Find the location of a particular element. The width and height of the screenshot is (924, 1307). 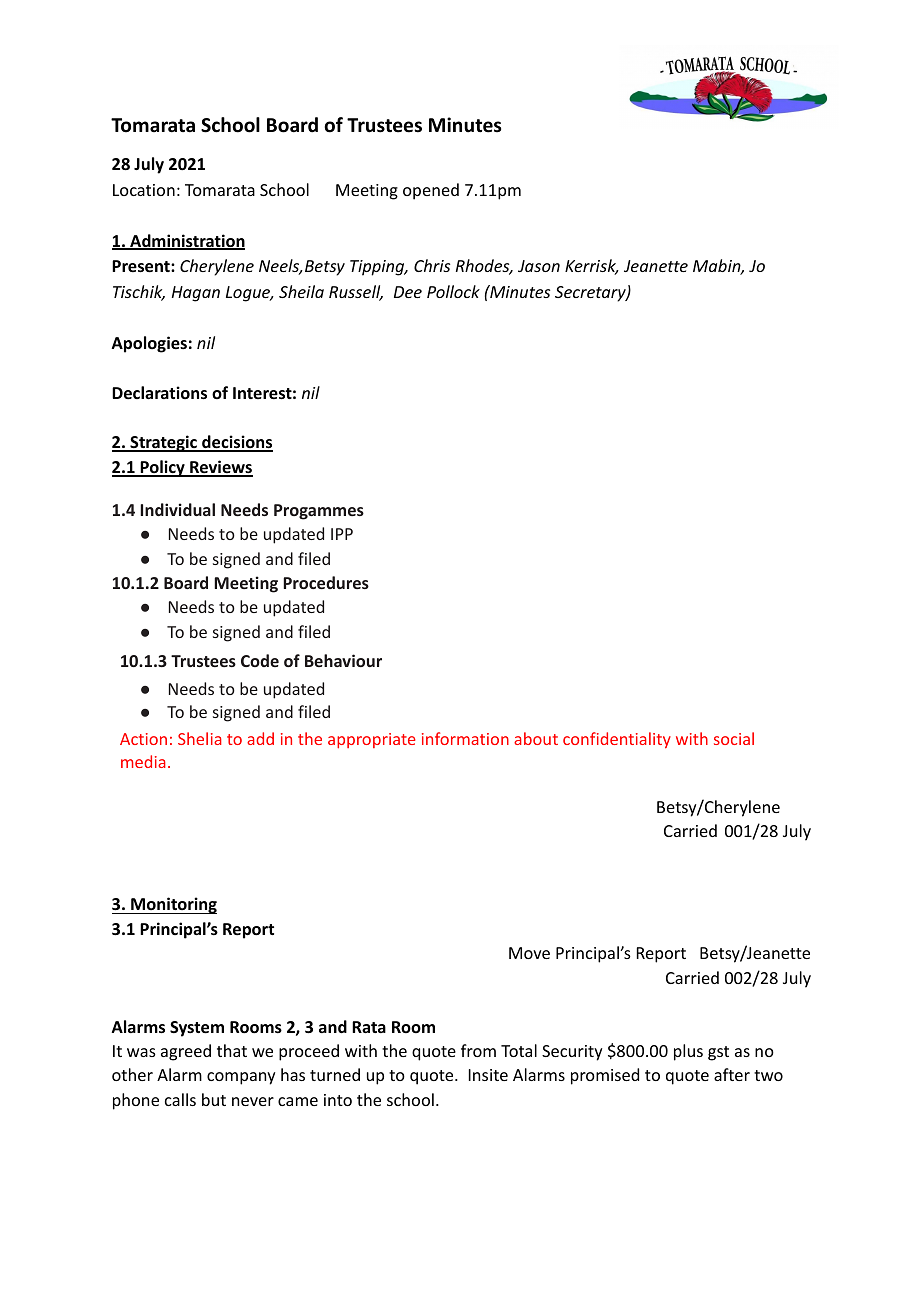

social is located at coordinates (734, 738).
